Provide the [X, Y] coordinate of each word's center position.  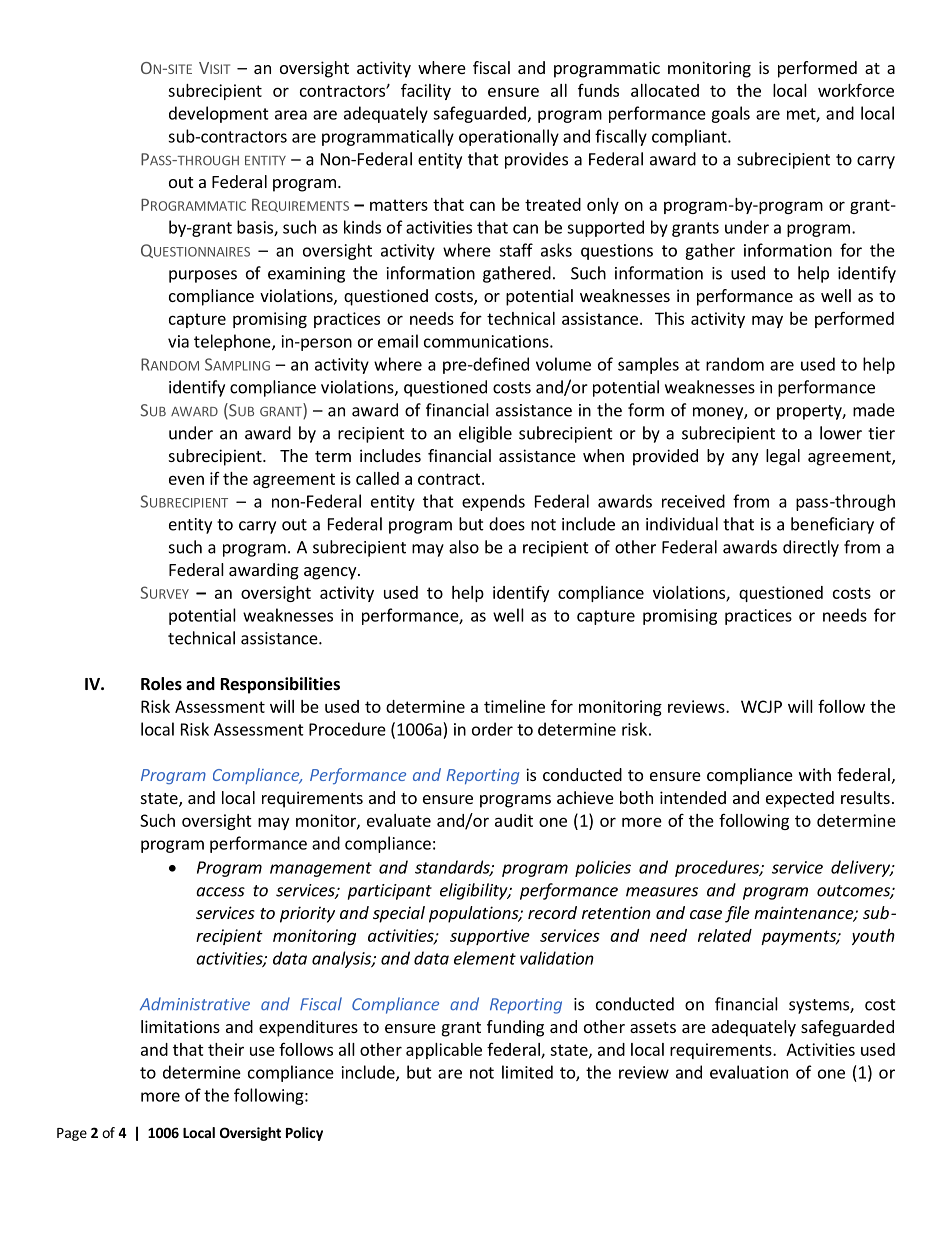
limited [527, 1072]
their [226, 1049]
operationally [509, 137]
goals [730, 114]
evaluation [749, 1072]
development [219, 114]
